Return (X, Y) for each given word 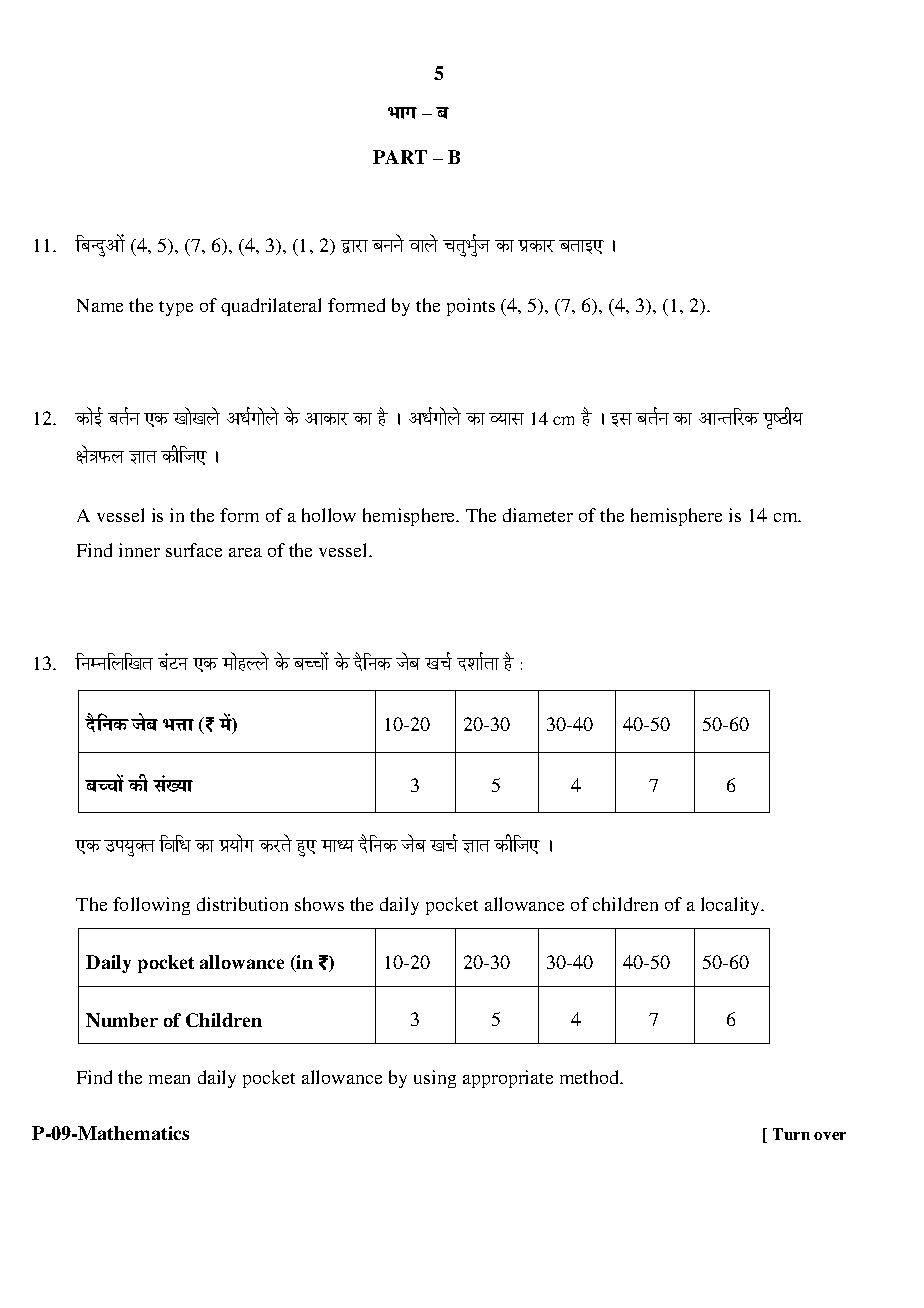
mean (169, 1079)
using (435, 1079)
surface (194, 550)
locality (732, 906)
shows (319, 904)
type (176, 308)
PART (400, 157)
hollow (329, 515)
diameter (538, 515)
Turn (791, 1134)
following (151, 906)
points (471, 307)
